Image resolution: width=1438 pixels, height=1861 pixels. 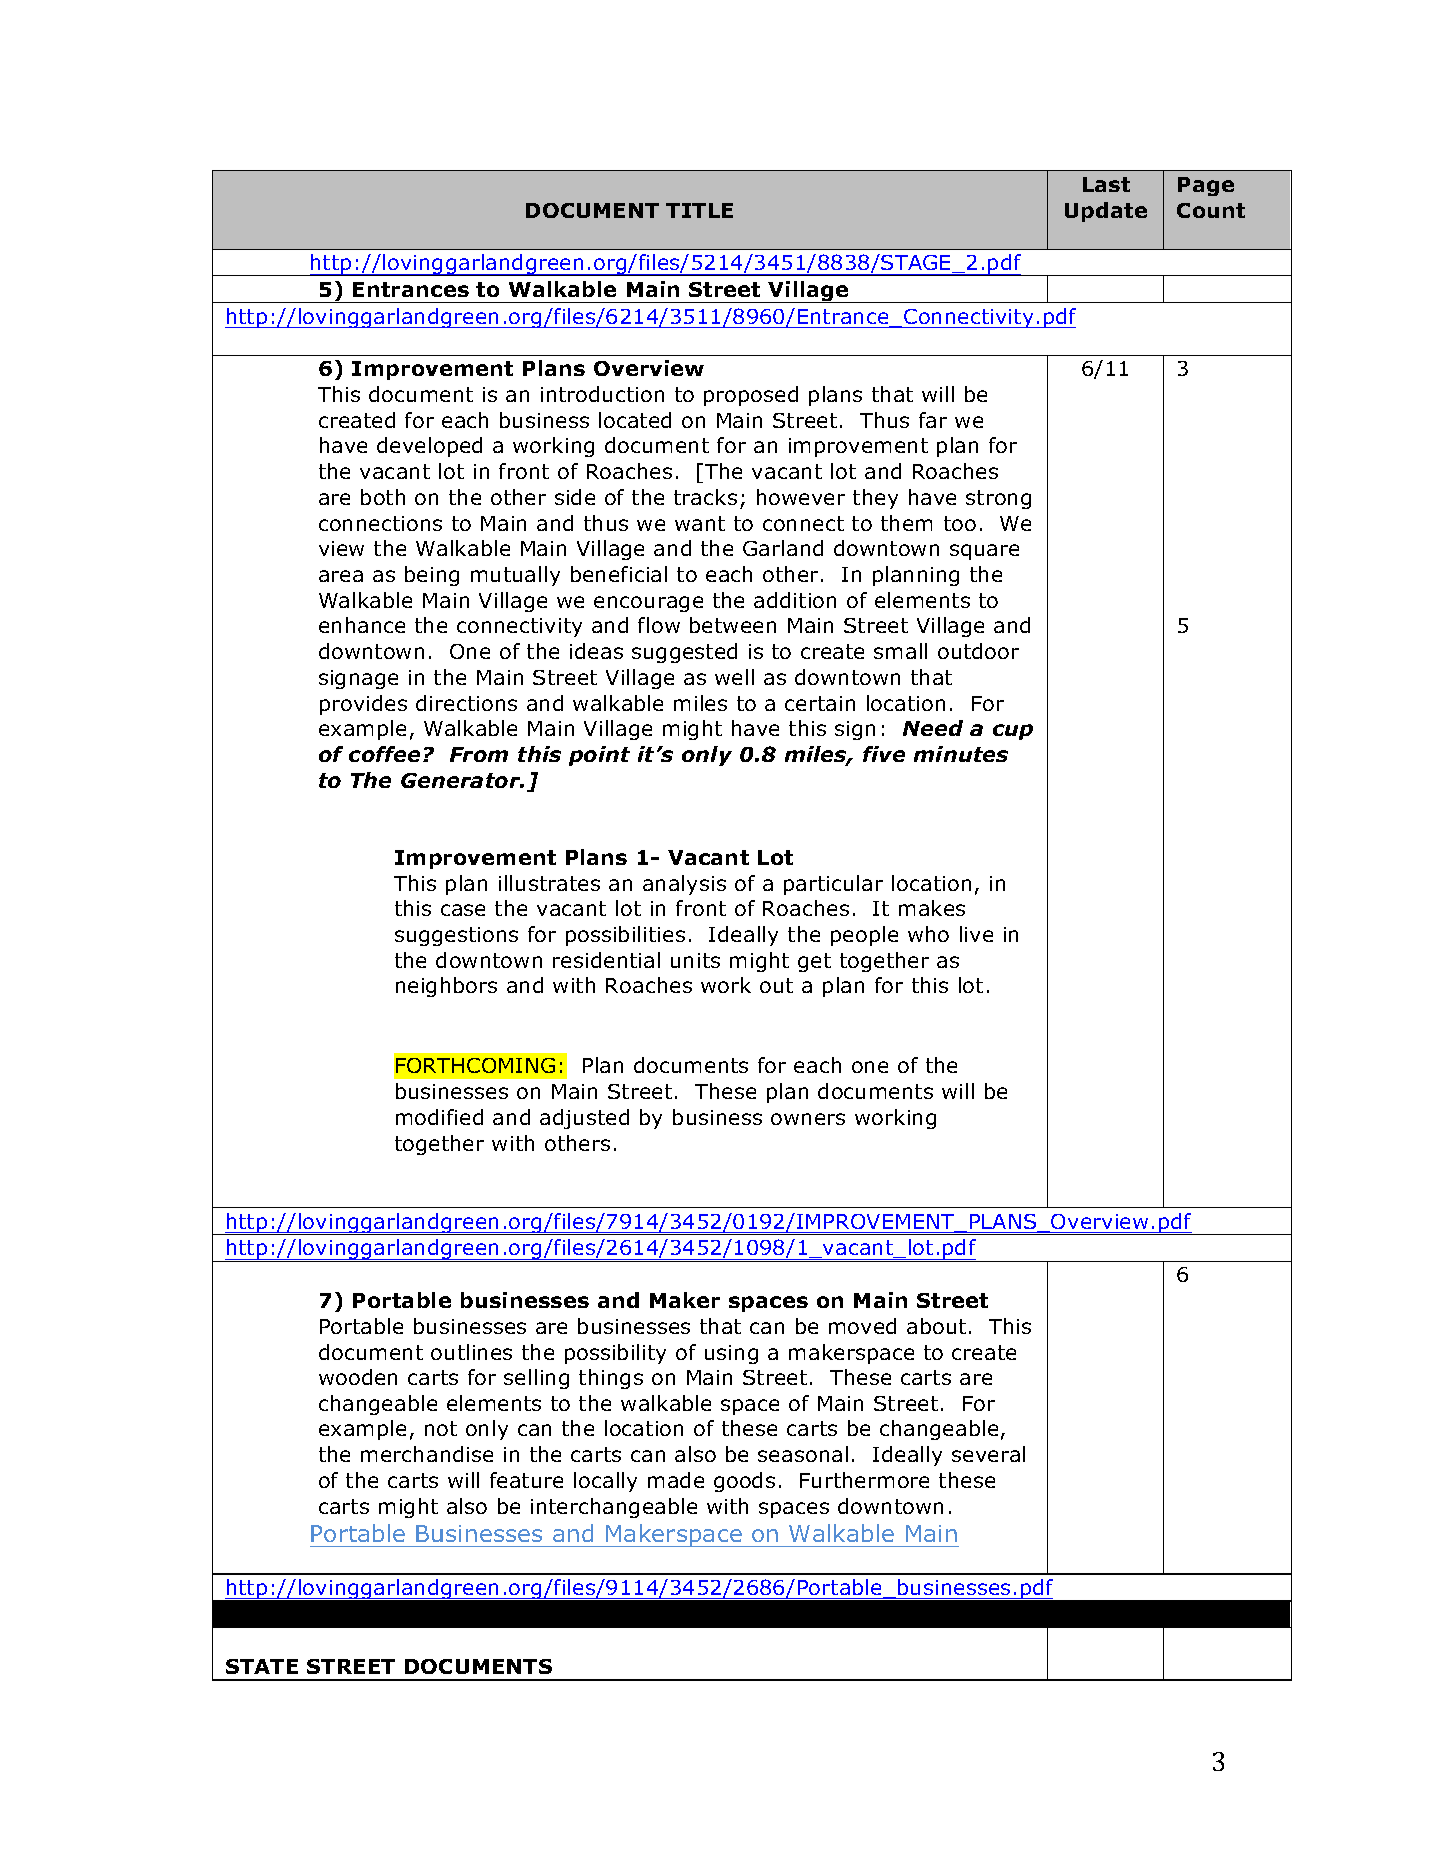 What do you see at coordinates (384, 754) in the screenshot?
I see `coffee` at bounding box center [384, 754].
